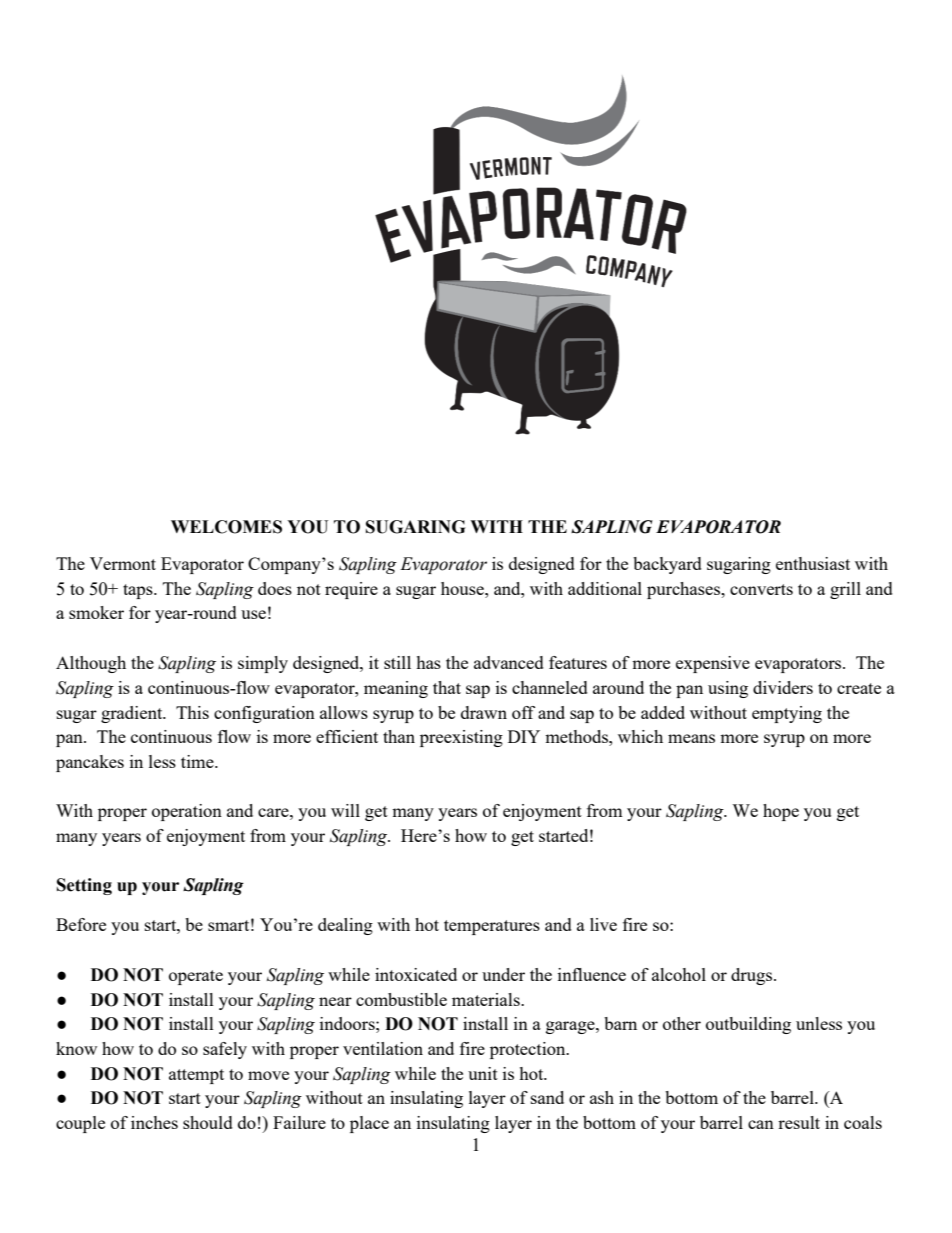 Image resolution: width=952 pixels, height=1233 pixels. Describe the element at coordinates (753, 976) in the document. I see `drugs` at that location.
